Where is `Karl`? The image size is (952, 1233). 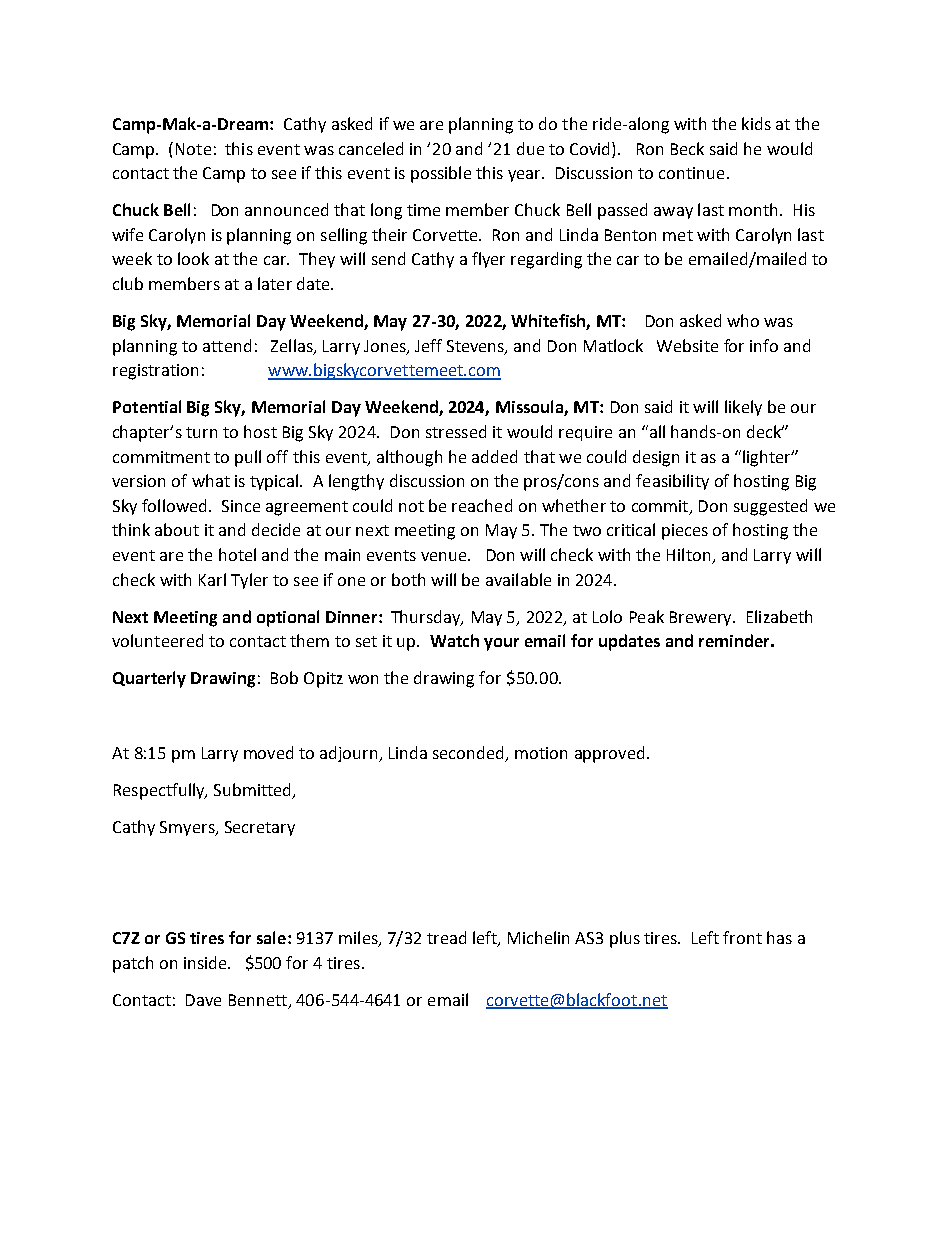
Karl is located at coordinates (212, 579).
